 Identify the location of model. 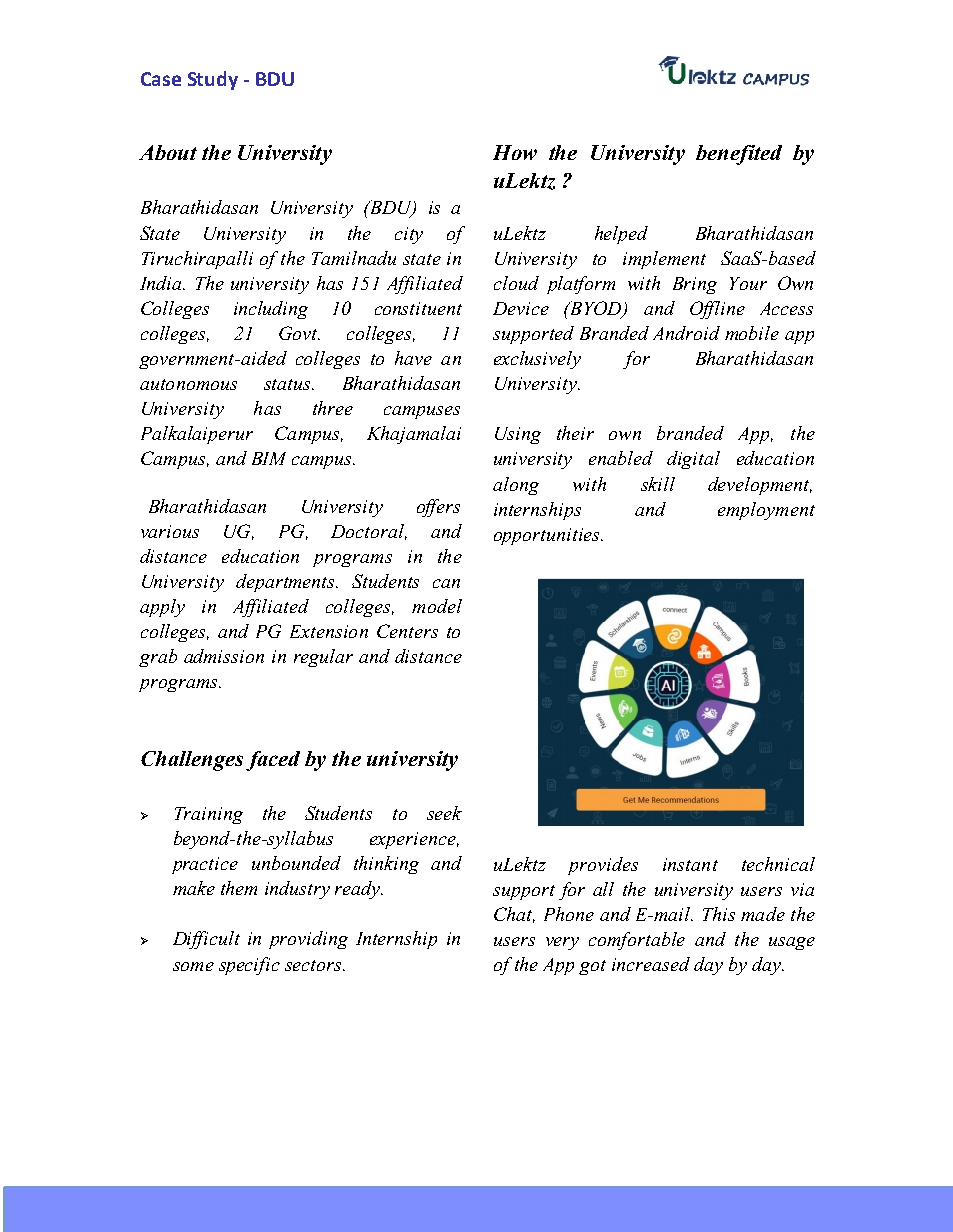
(437, 606).
